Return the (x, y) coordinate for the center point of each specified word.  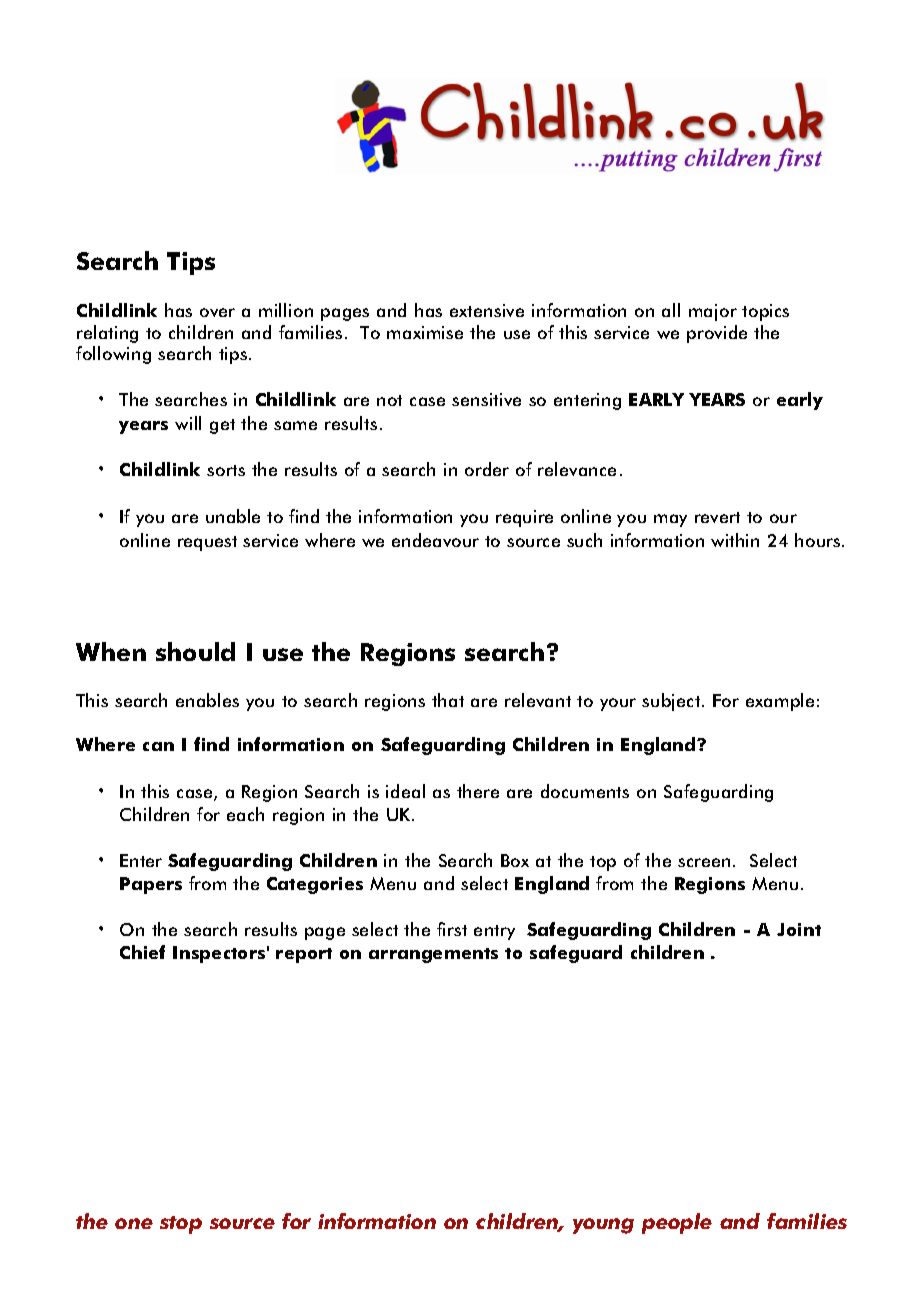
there (478, 791)
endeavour (435, 540)
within (735, 540)
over (217, 312)
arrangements (433, 955)
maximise (425, 332)
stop (181, 1225)
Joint (799, 929)
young (603, 1226)
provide (717, 334)
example (780, 702)
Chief (142, 952)
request (207, 543)
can (158, 746)
